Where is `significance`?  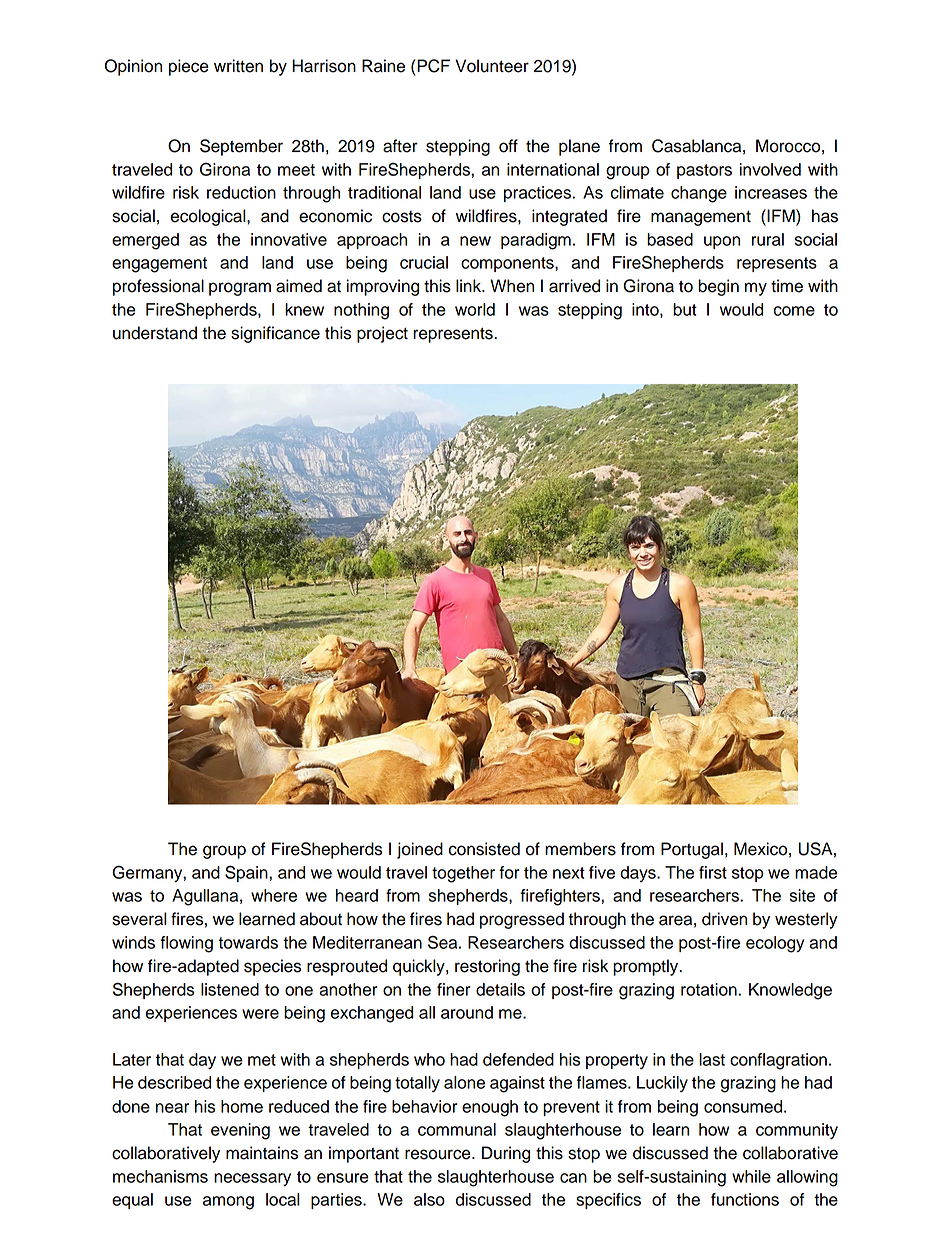
significance is located at coordinates (275, 334).
